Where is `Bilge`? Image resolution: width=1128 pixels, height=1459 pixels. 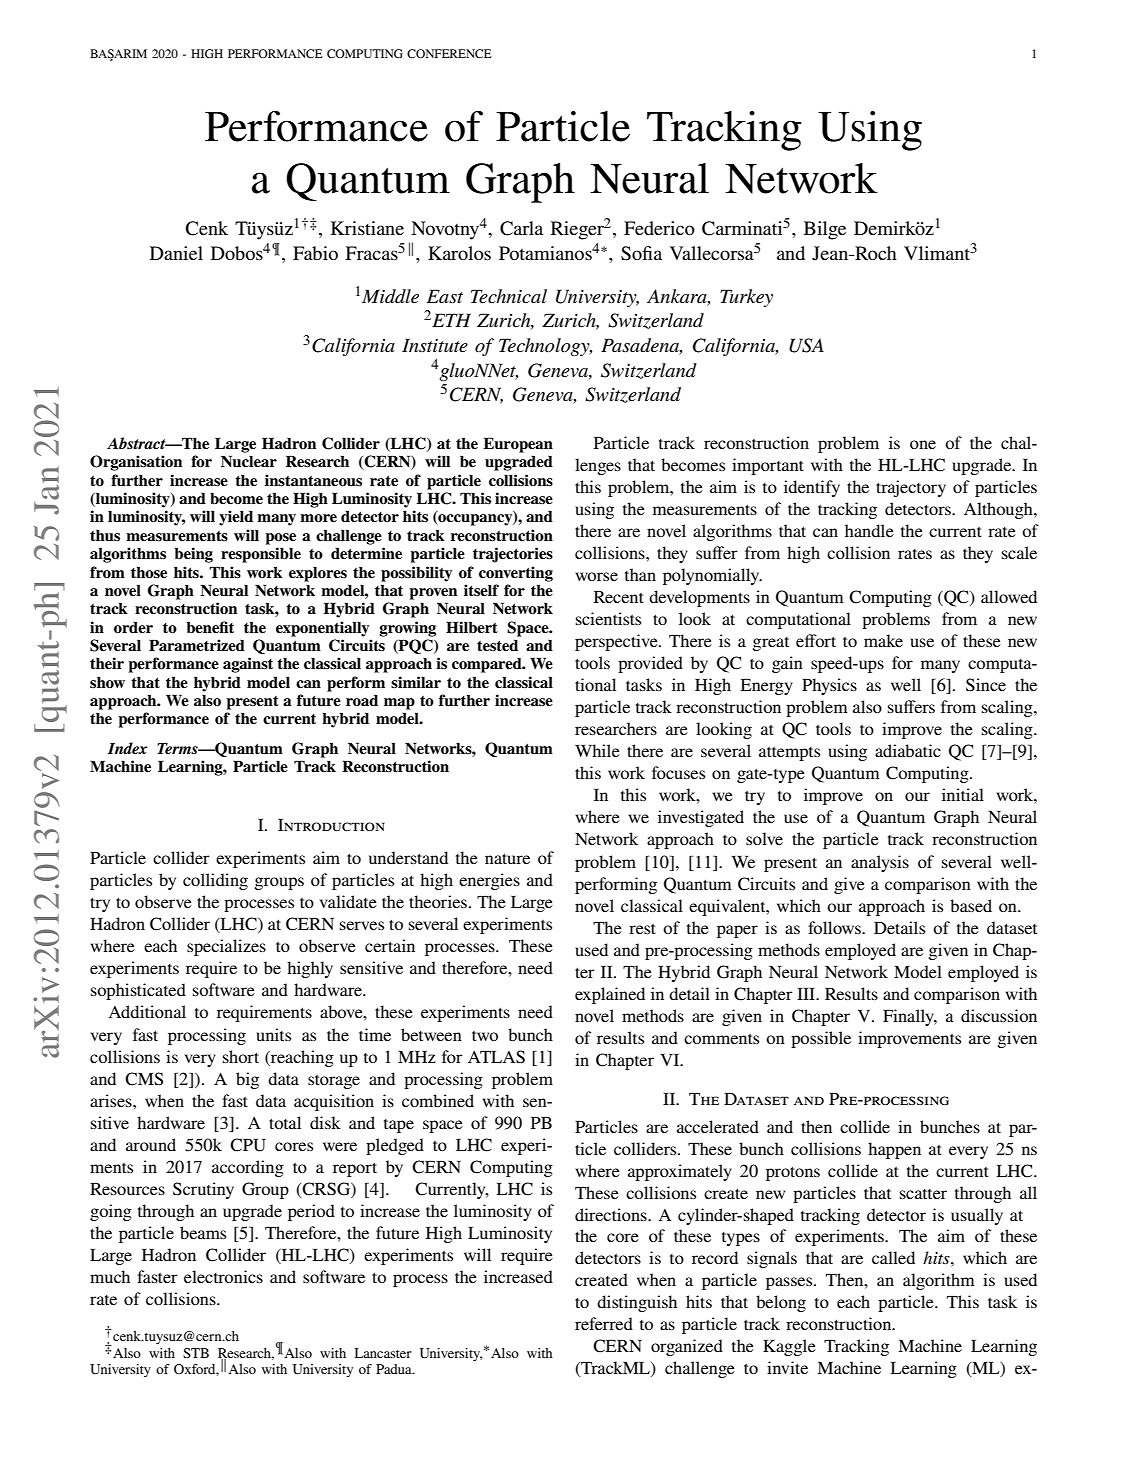 Bilge is located at coordinates (825, 230).
